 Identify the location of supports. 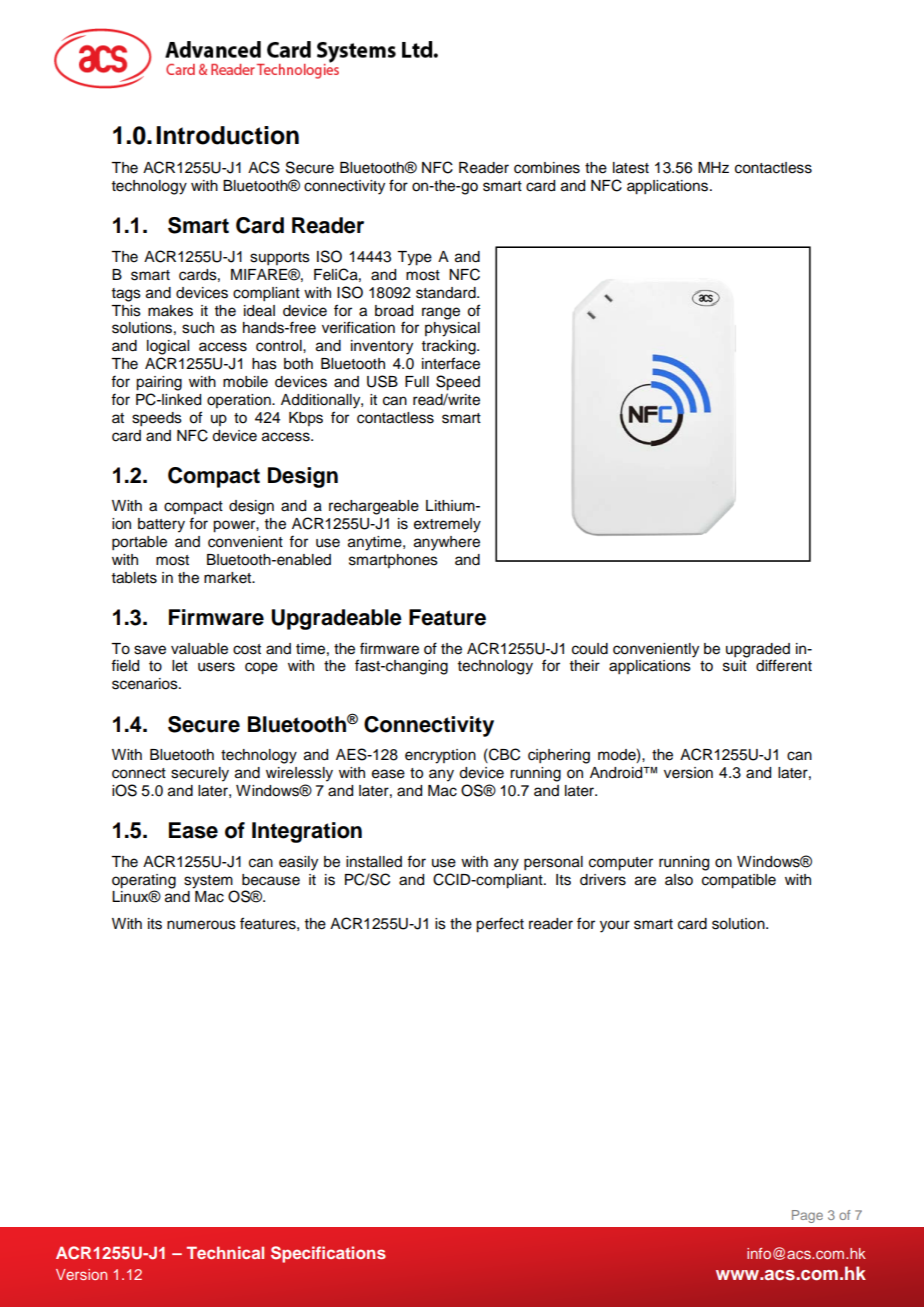
(280, 259).
